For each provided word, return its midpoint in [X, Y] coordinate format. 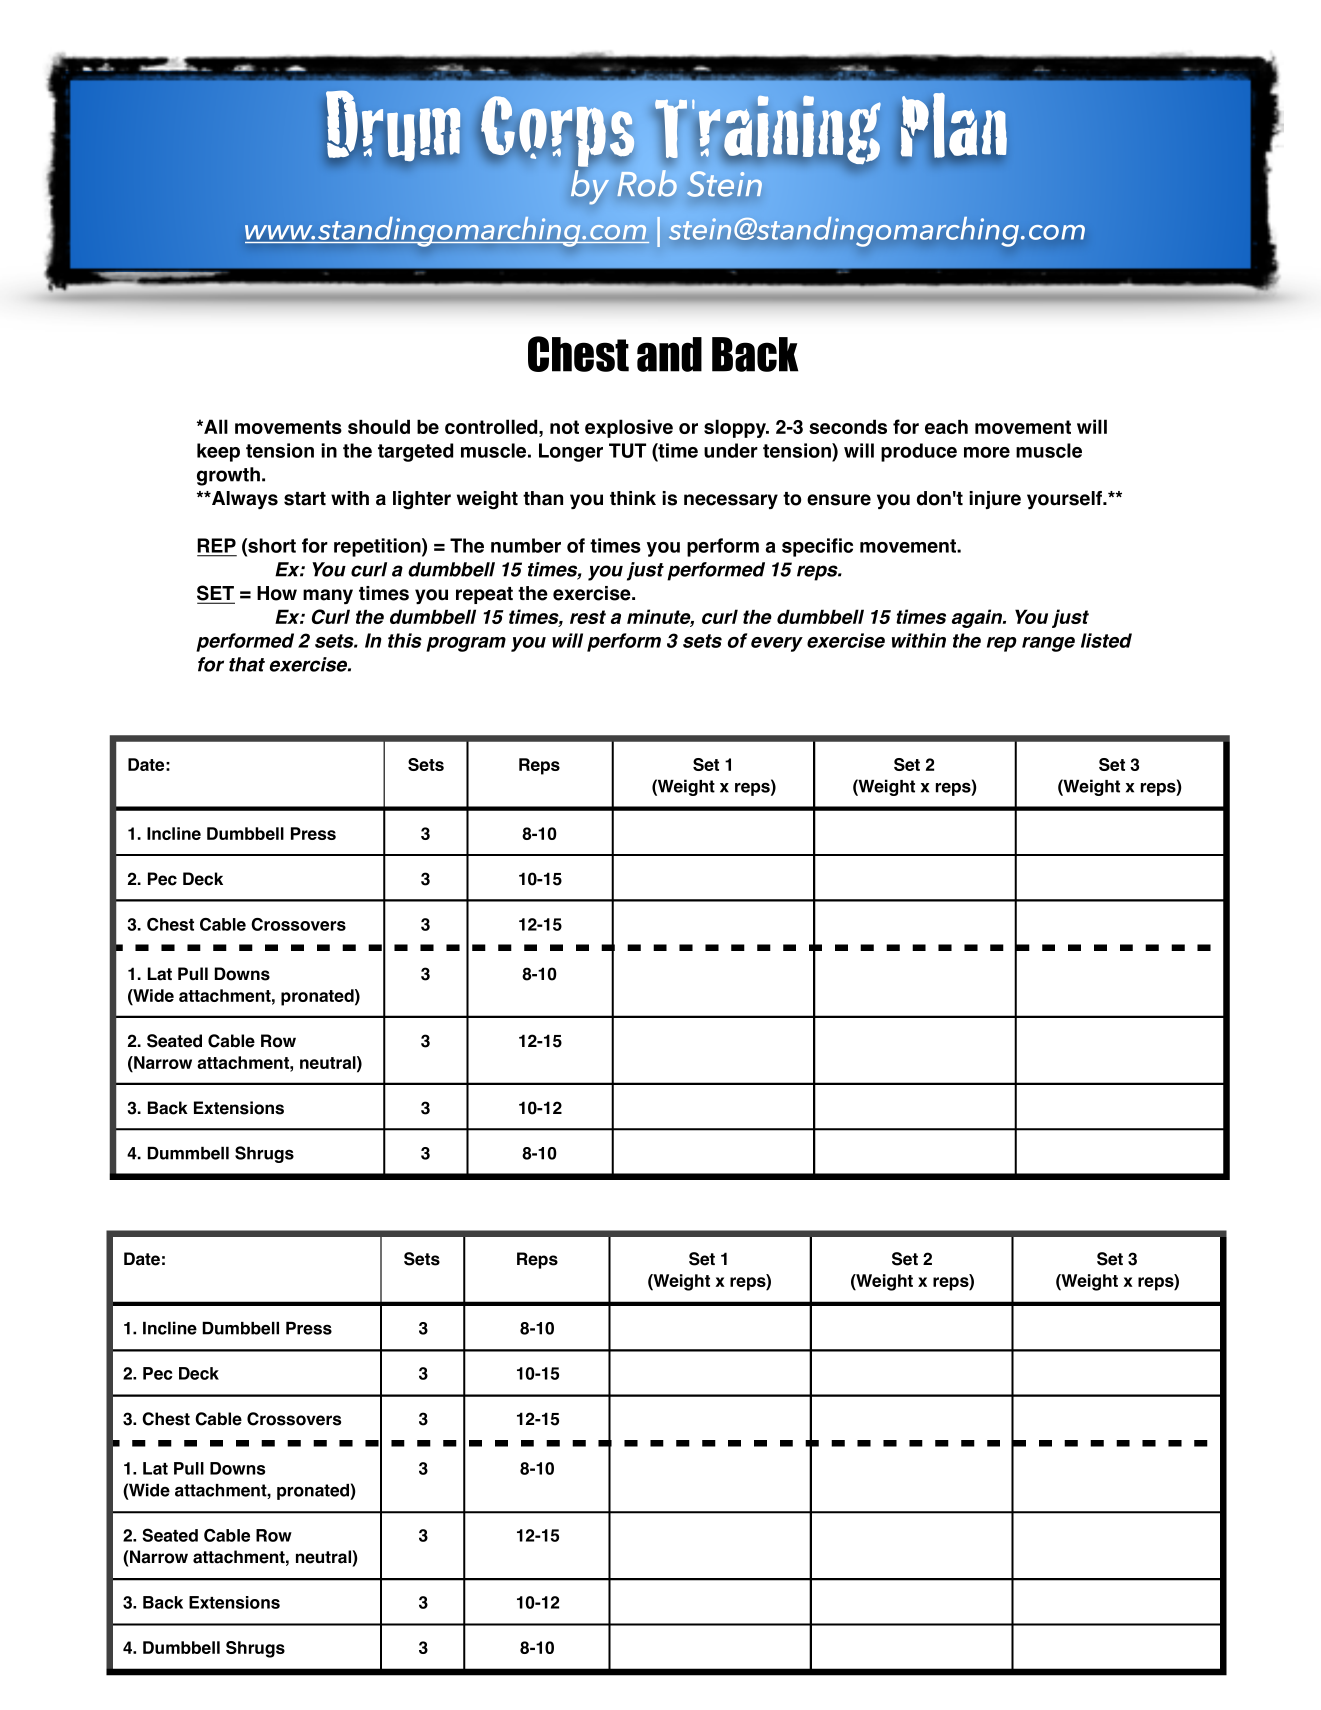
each [946, 427]
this [405, 640]
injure [995, 500]
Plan [954, 125]
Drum [393, 126]
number [526, 545]
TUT [627, 450]
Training [768, 131]
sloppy [736, 428]
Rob [647, 183]
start [305, 499]
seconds [848, 426]
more [987, 452]
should [379, 426]
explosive [629, 428]
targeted [415, 452]
